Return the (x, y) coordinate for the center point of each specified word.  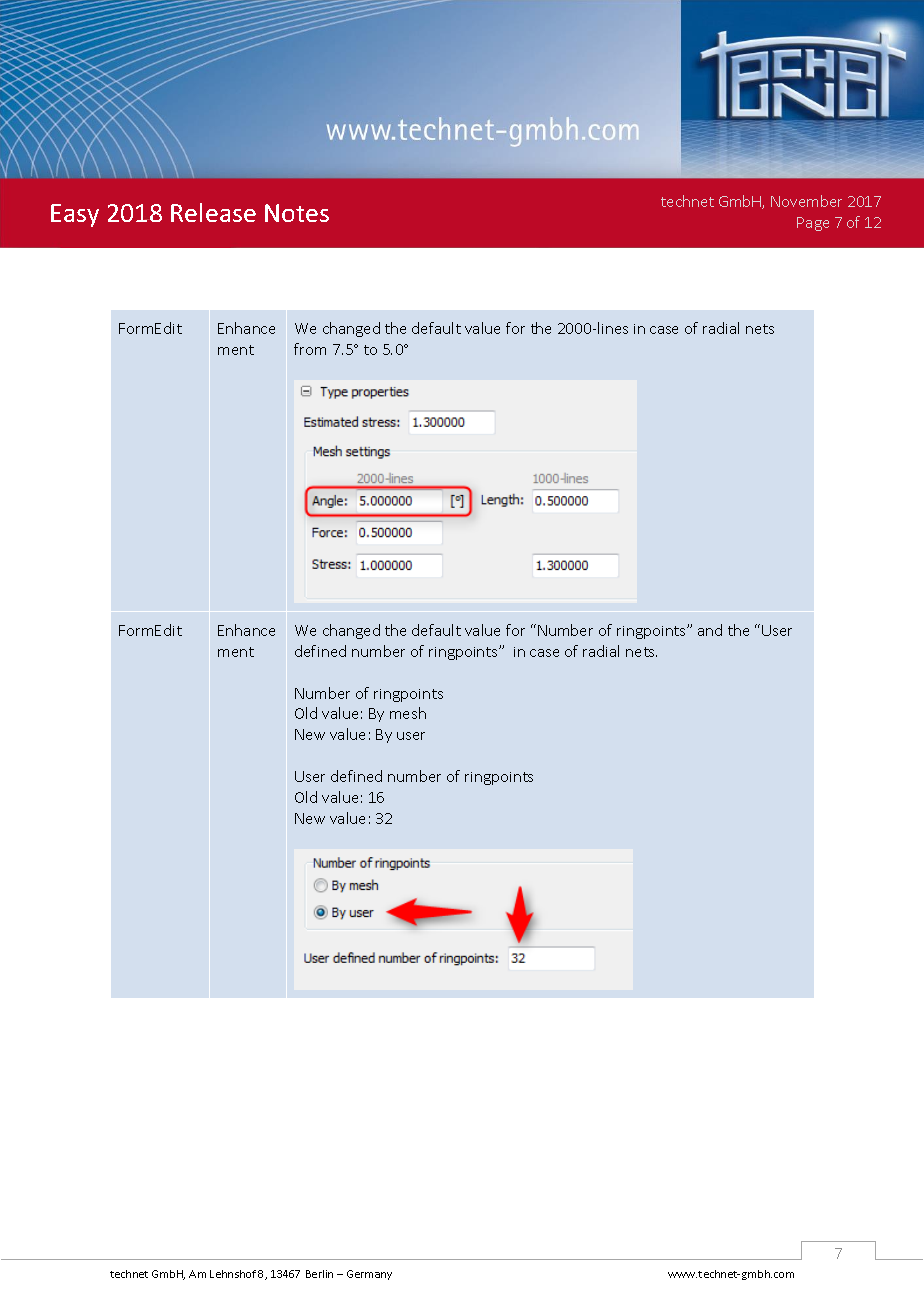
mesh (408, 713)
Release (213, 212)
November (806, 201)
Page (813, 224)
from (310, 349)
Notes (297, 213)
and (710, 630)
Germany (369, 1275)
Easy (75, 215)
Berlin (319, 1274)
